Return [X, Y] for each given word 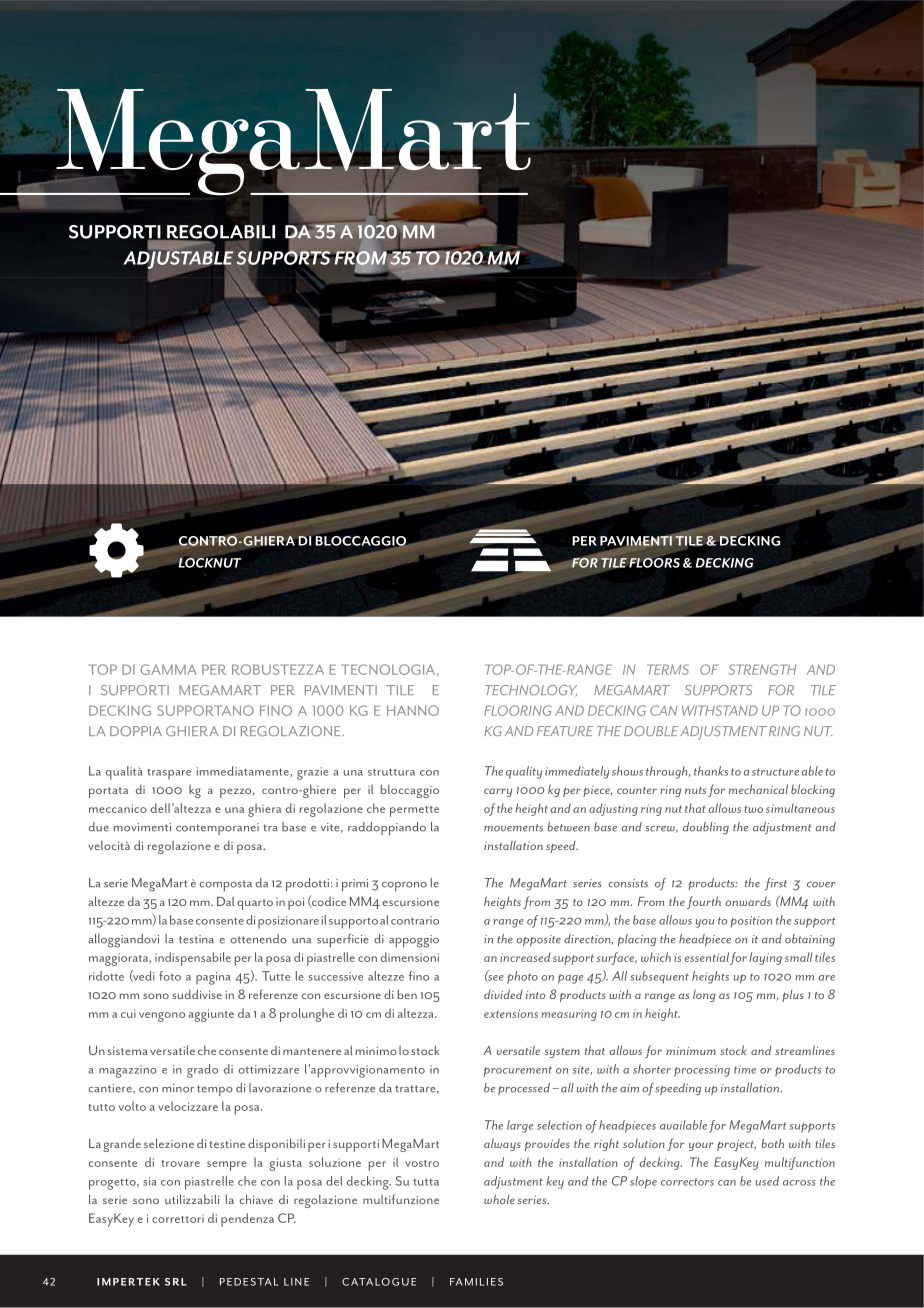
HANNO [413, 710]
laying [765, 958]
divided [503, 994]
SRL [176, 1282]
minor [178, 1088]
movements [513, 828]
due [99, 827]
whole [499, 1199]
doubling [706, 828]
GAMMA [168, 669]
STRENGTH [762, 669]
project [736, 1145]
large [520, 1126]
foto [170, 976]
